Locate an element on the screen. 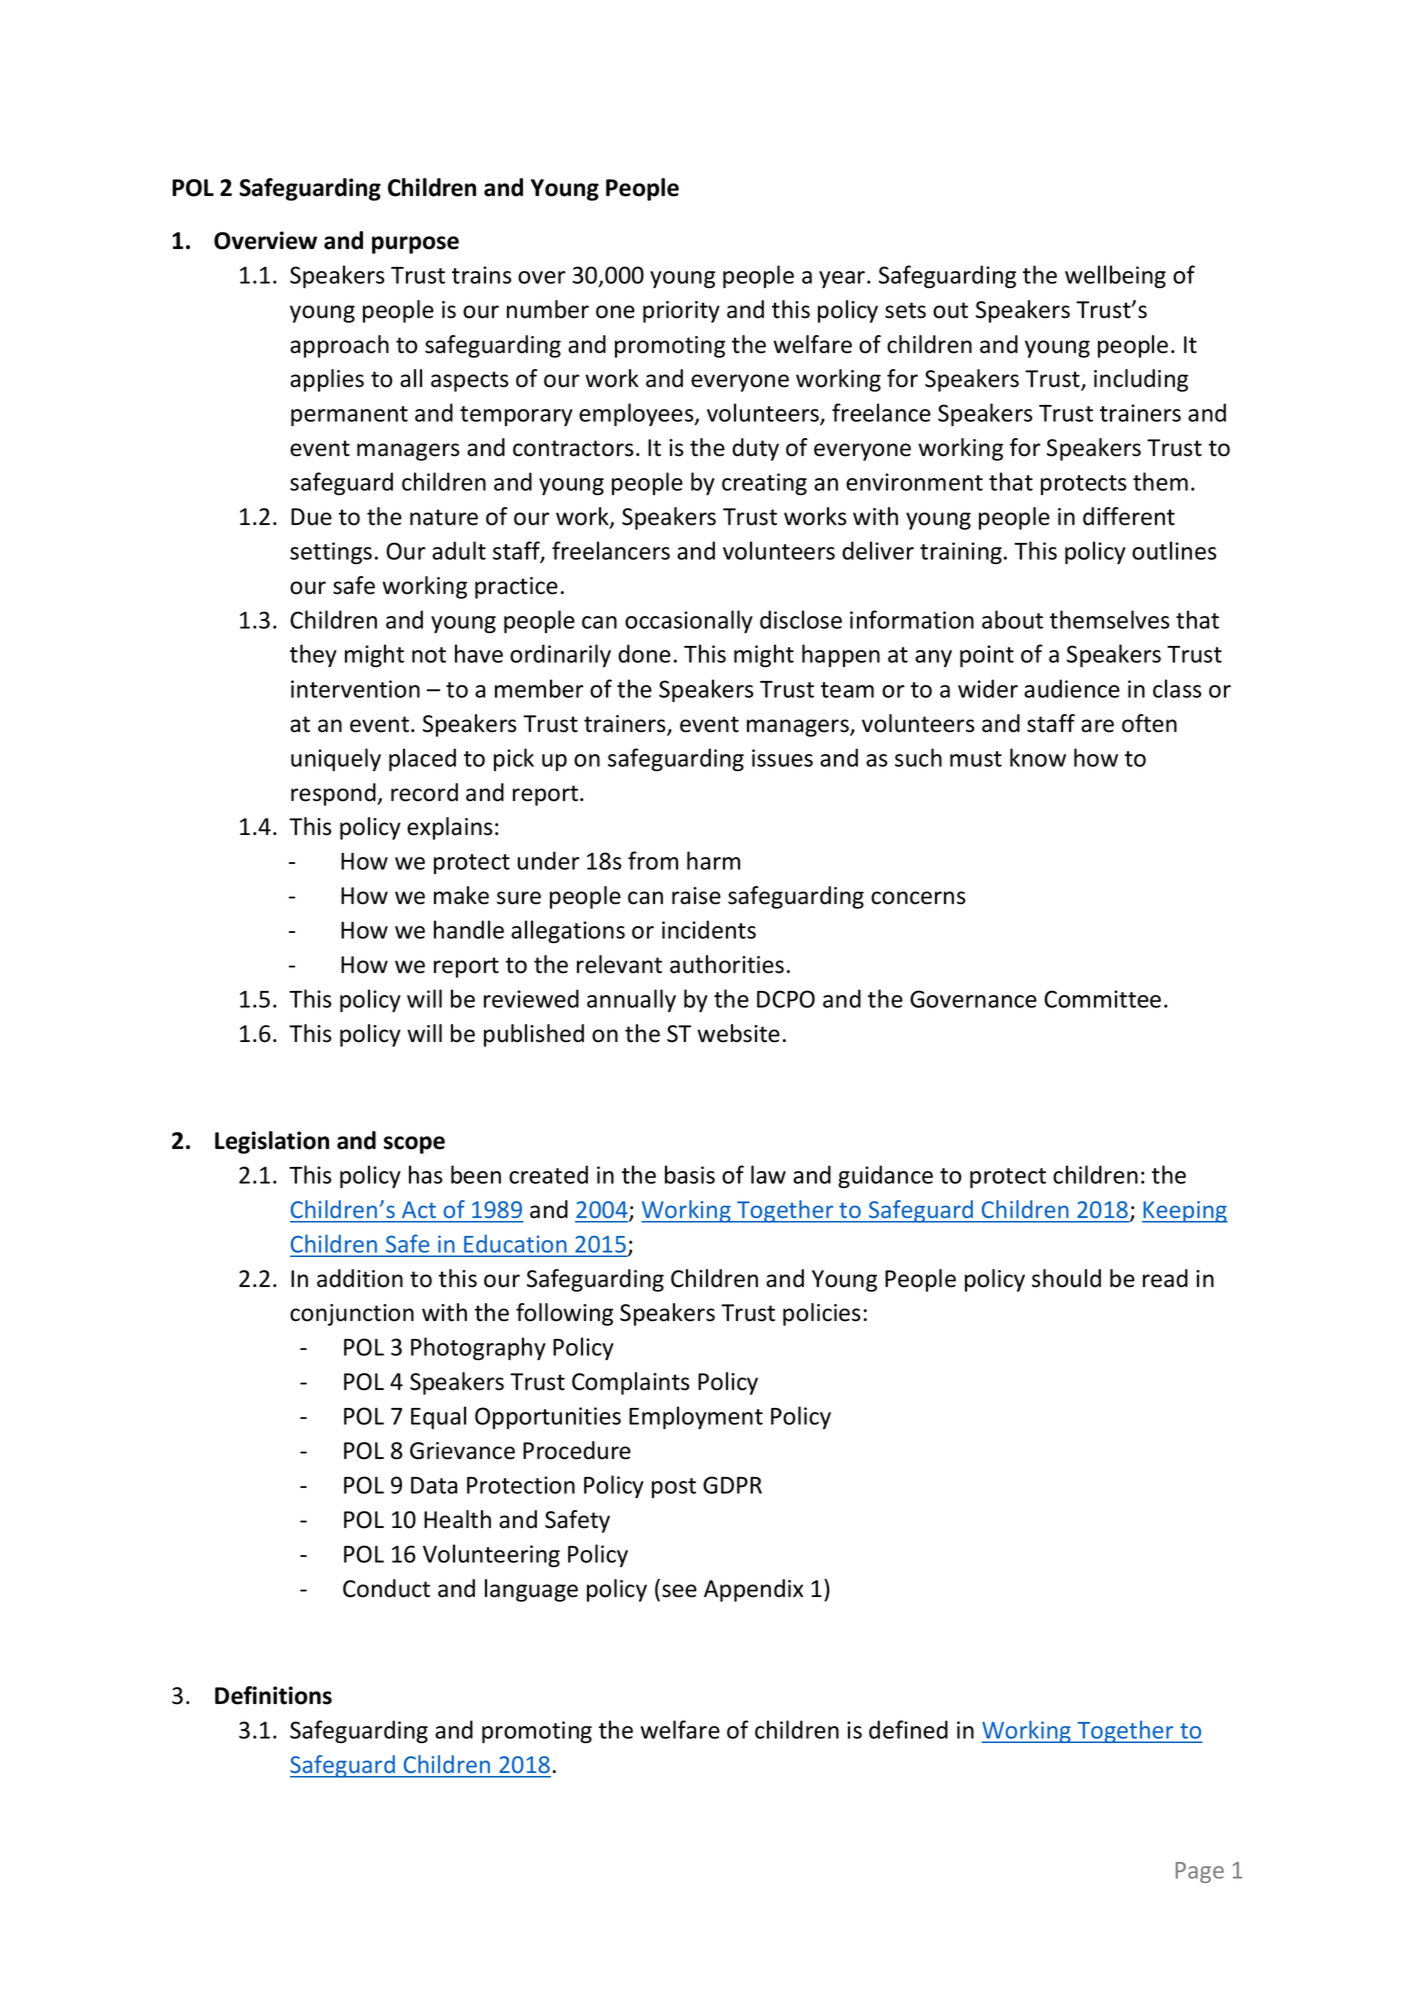 Image resolution: width=1415 pixels, height=2002 pixels. priority is located at coordinates (681, 312).
